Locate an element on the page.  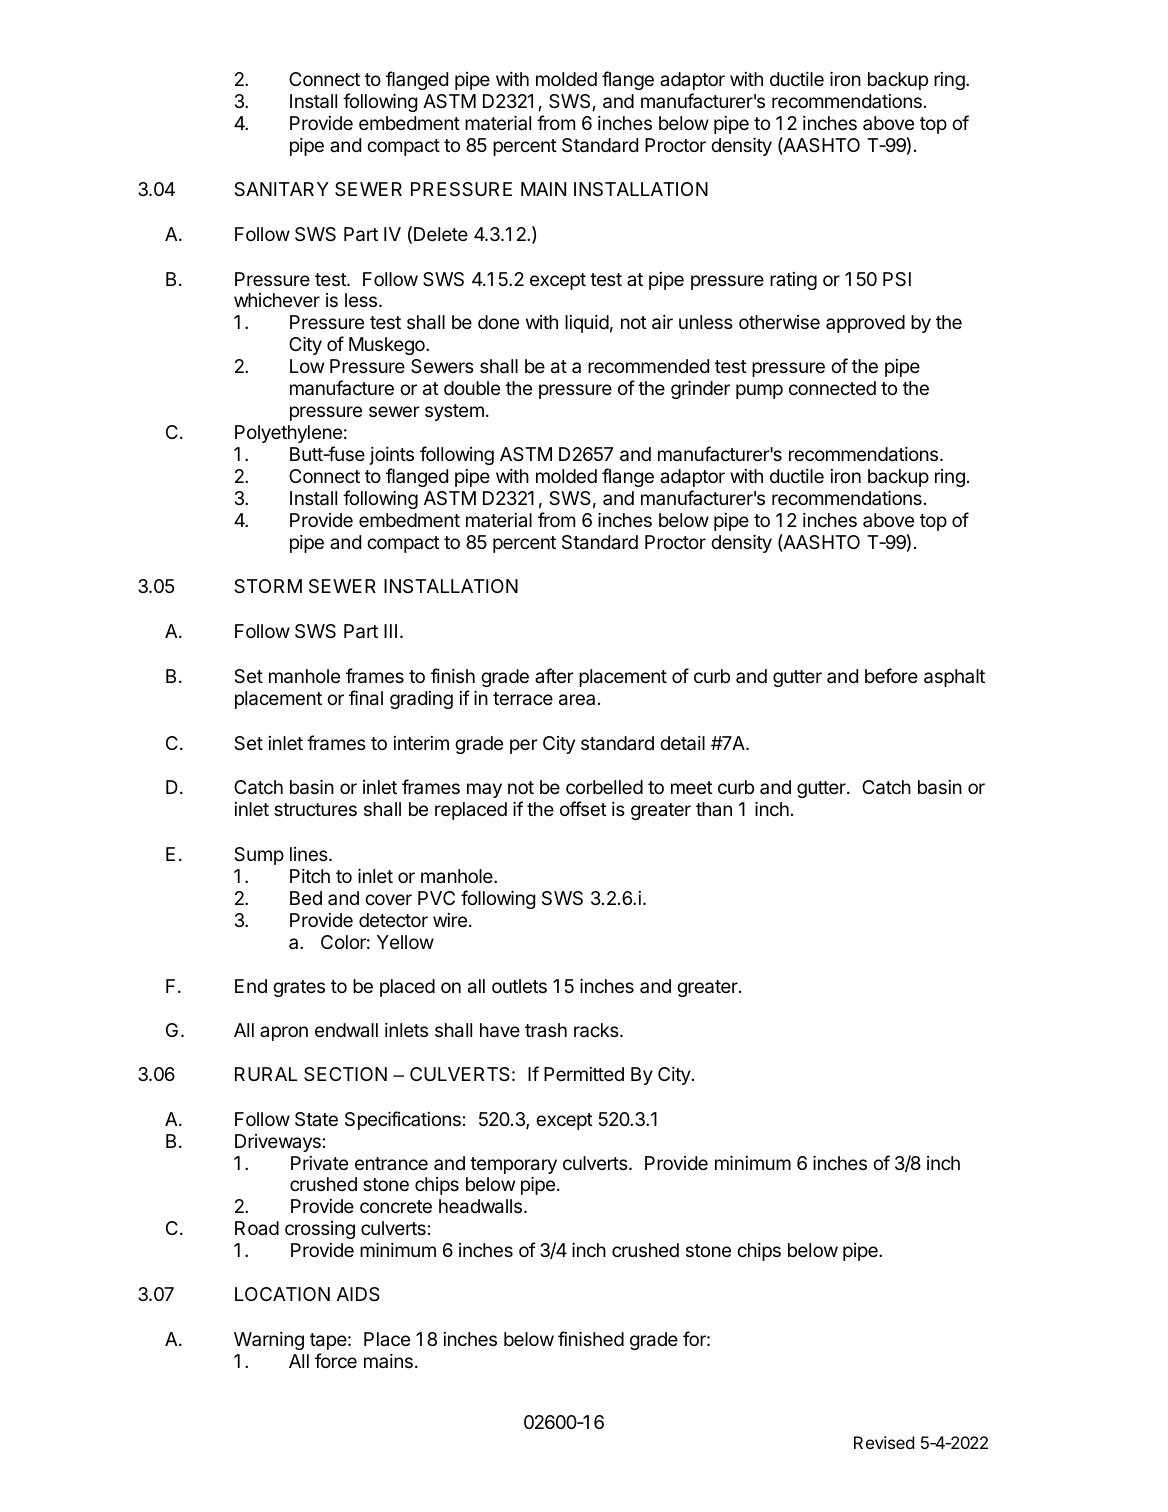
liquid is located at coordinates (587, 324).
